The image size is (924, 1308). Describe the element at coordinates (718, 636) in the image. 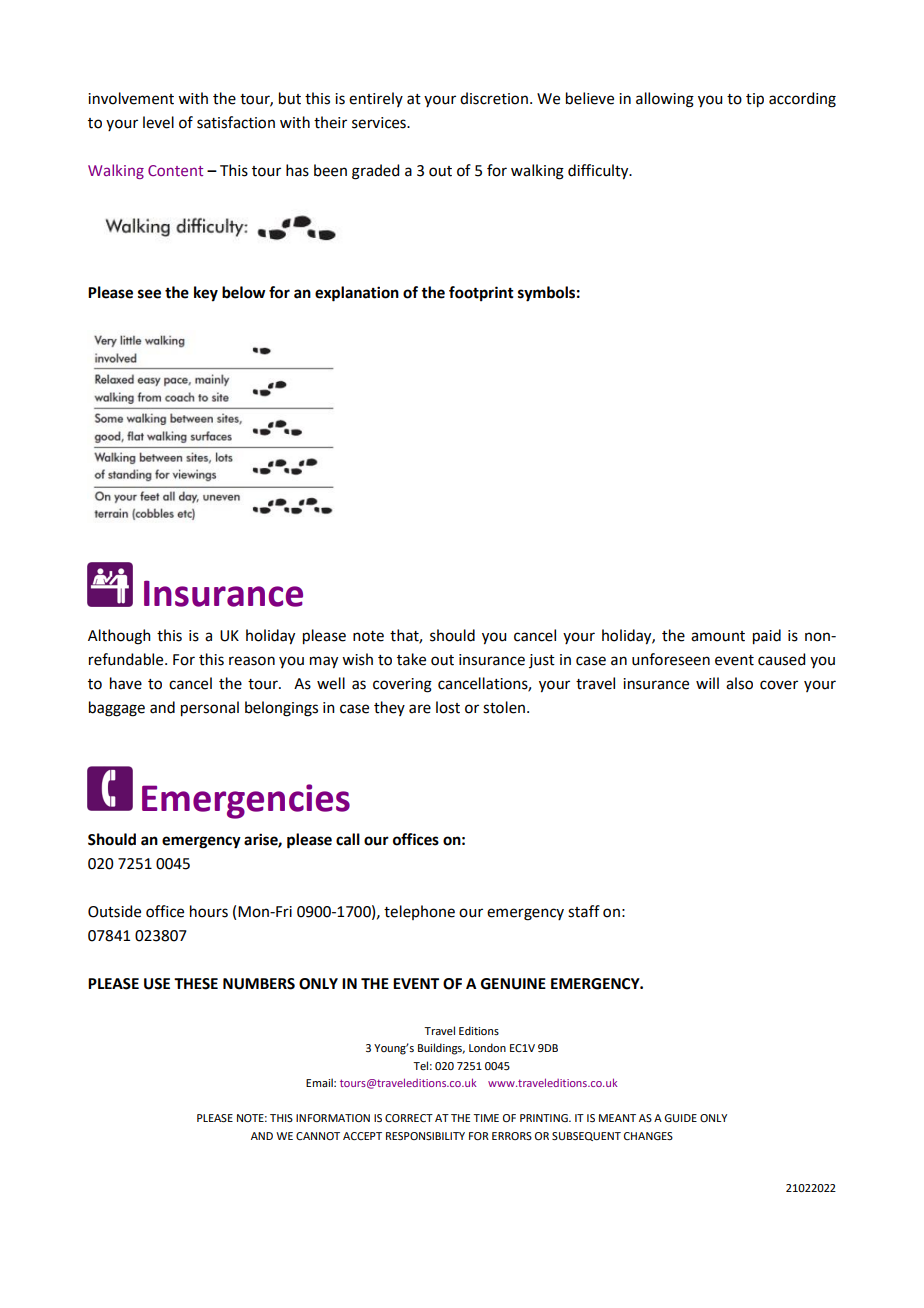

I see `amount` at that location.
